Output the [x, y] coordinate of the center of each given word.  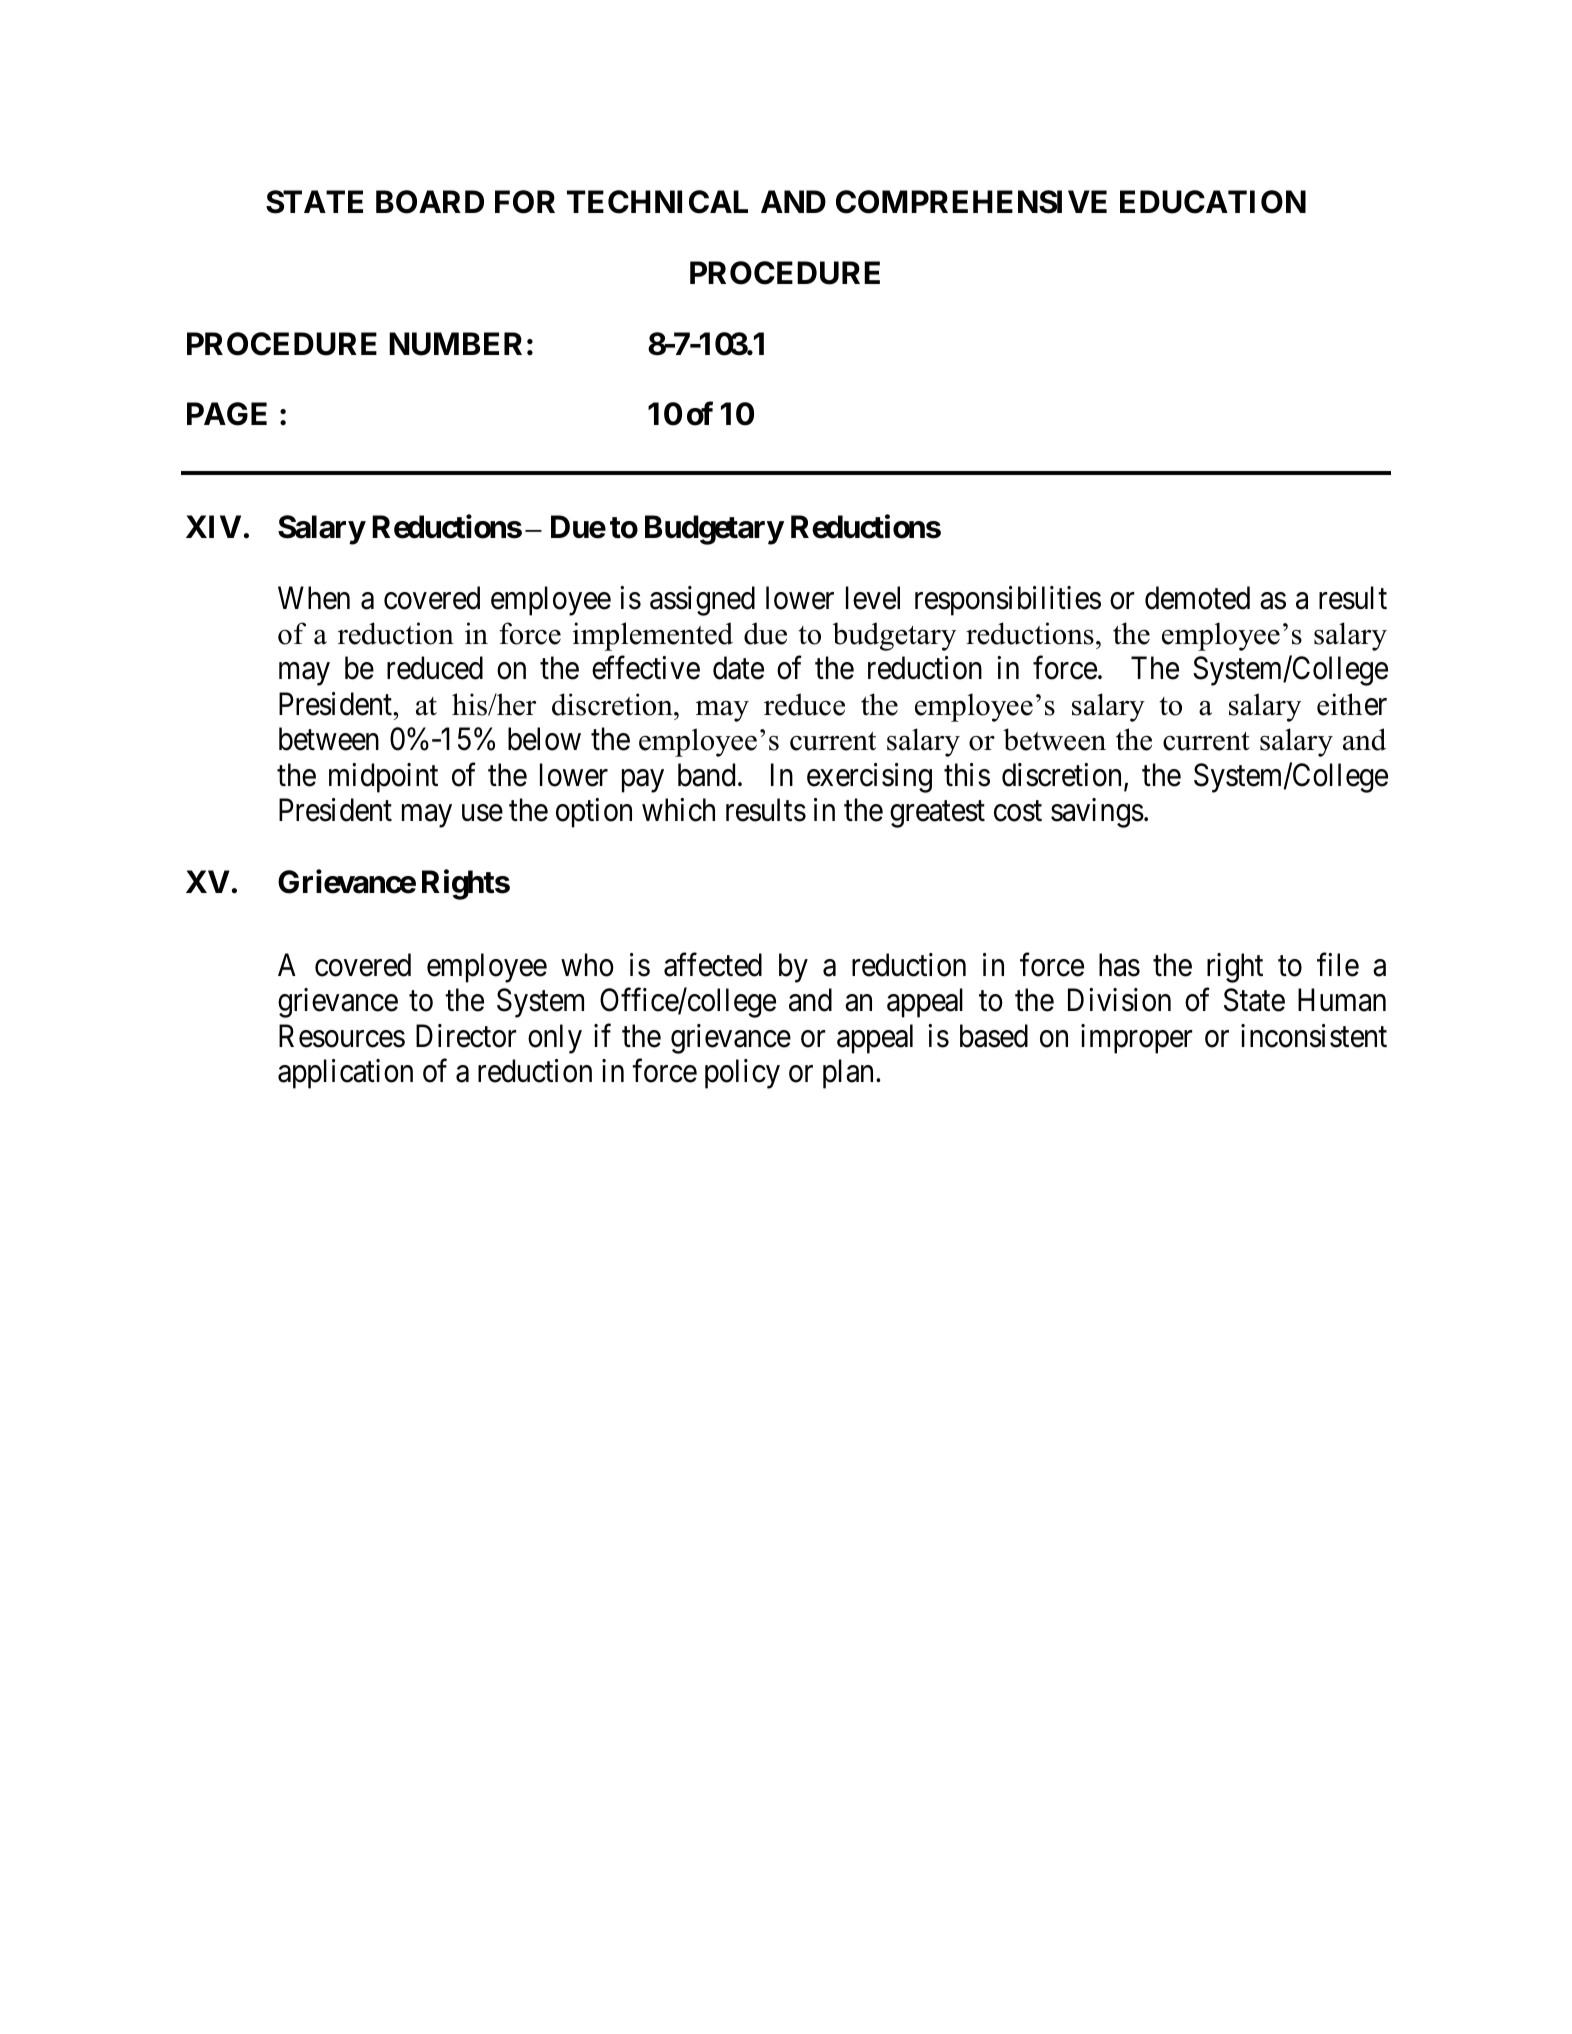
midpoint [383, 778]
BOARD [430, 202]
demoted [1197, 598]
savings [1097, 813]
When [314, 598]
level [873, 598]
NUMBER [455, 344]
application [345, 1074]
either [1352, 704]
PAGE [227, 414]
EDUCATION [1213, 202]
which [678, 810]
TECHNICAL [657, 202]
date [738, 668]
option [594, 813]
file [1338, 965]
